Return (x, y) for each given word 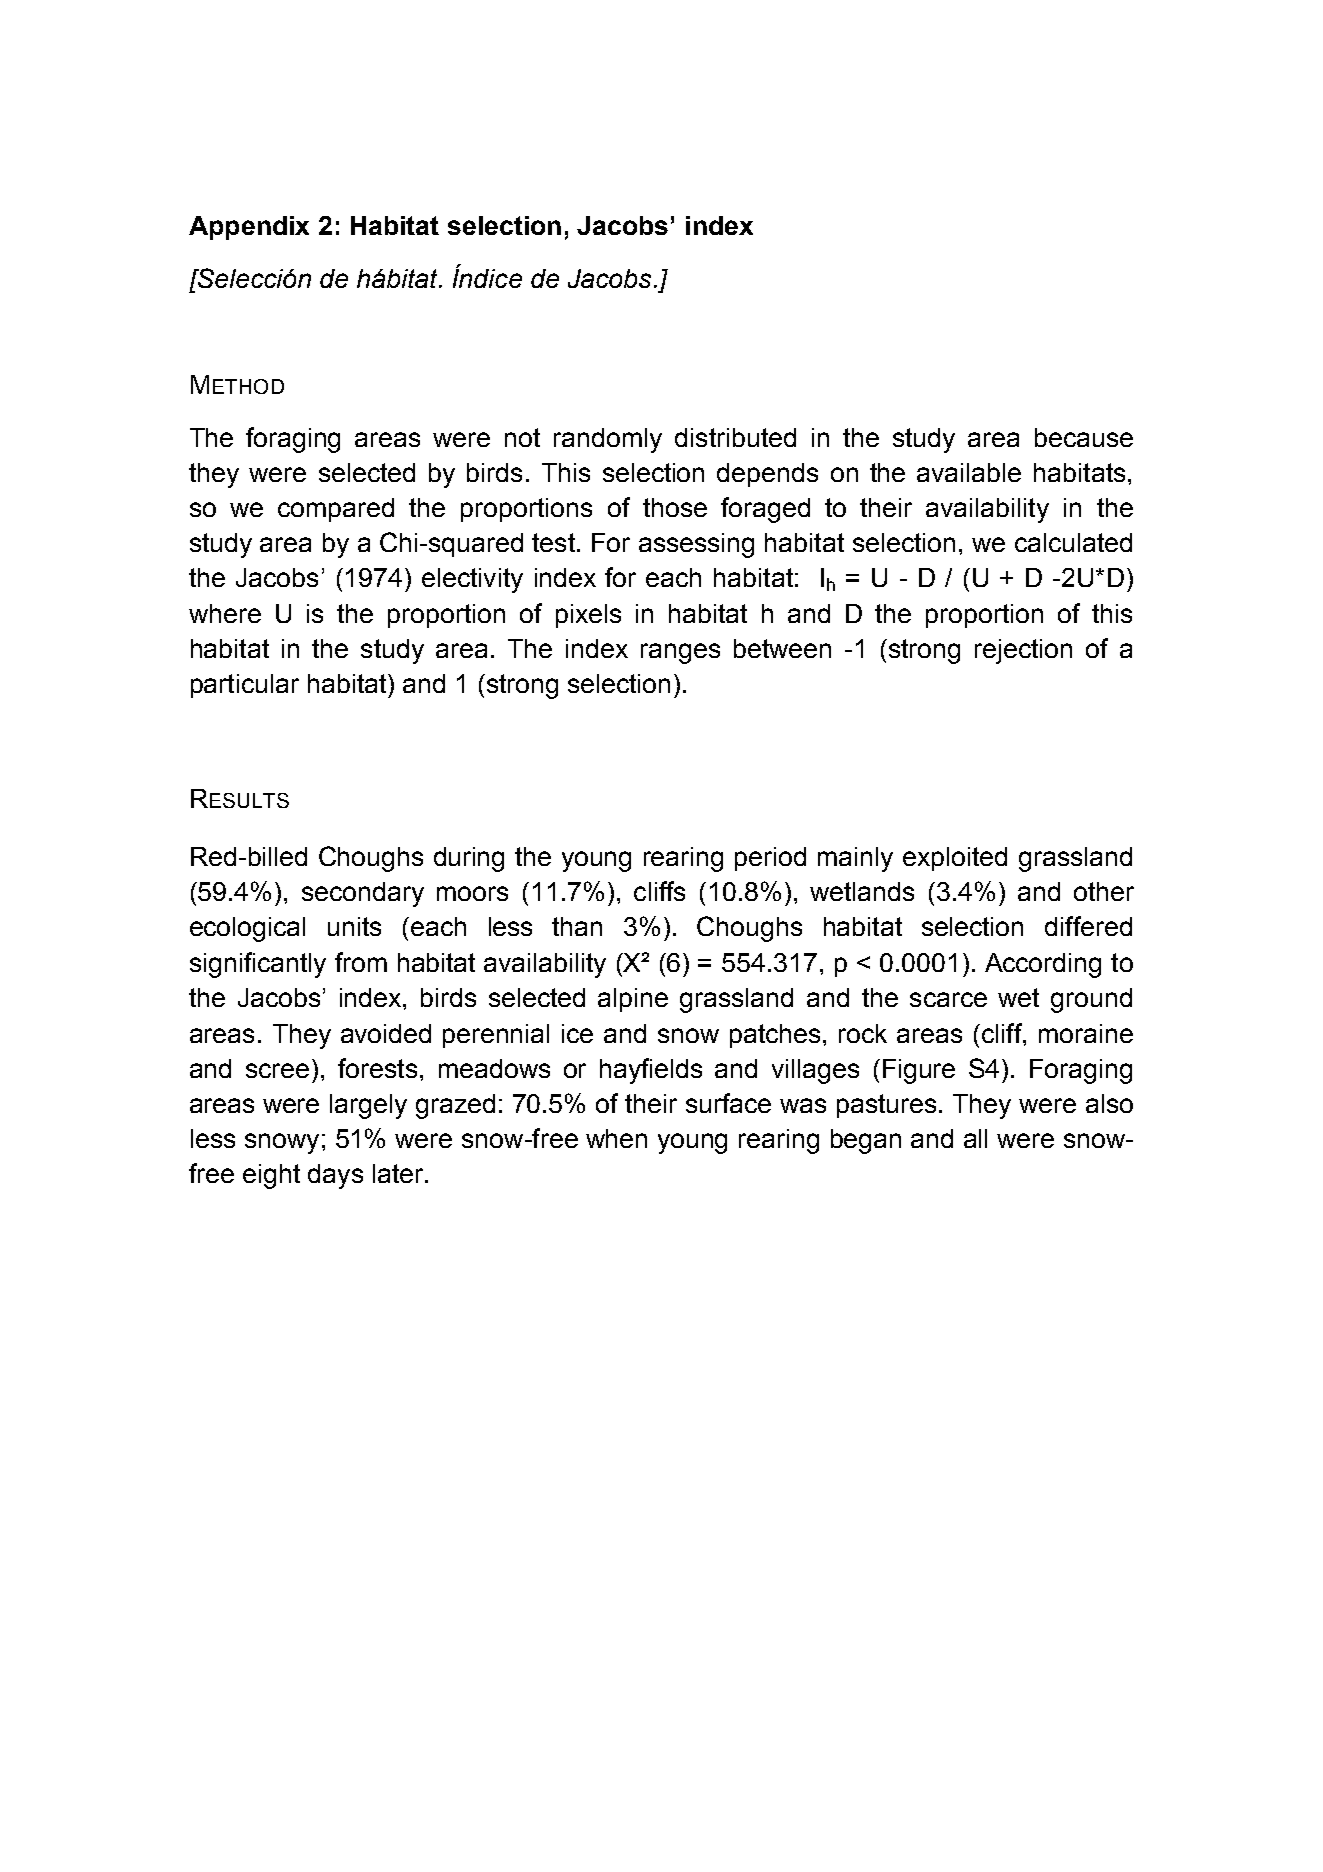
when (616, 1138)
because (1084, 437)
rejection (1023, 651)
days (335, 1176)
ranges (680, 653)
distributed (735, 437)
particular (245, 686)
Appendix (249, 228)
